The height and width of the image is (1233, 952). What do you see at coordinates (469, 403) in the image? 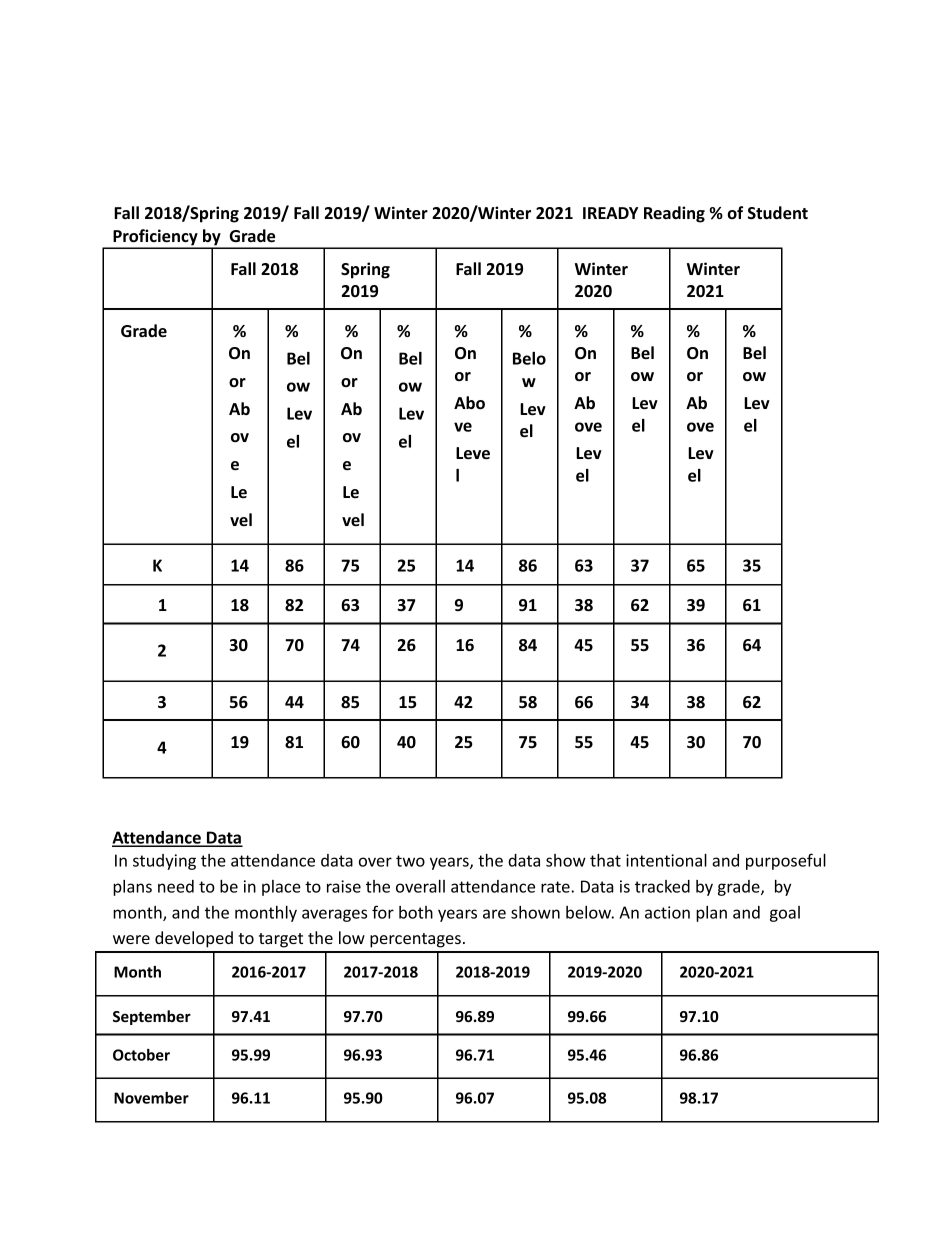
I see `Abo` at bounding box center [469, 403].
